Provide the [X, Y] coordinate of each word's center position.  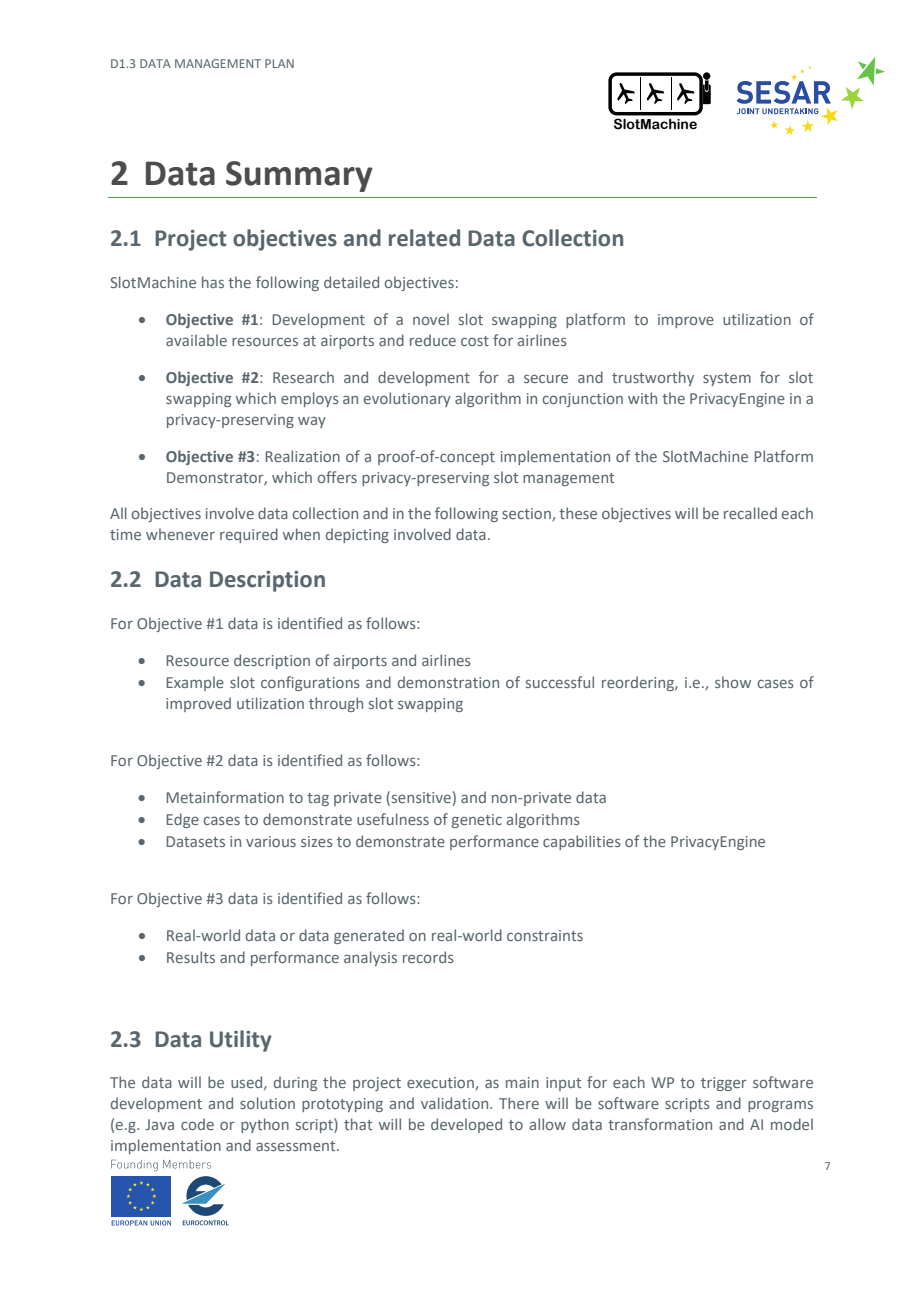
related [424, 238]
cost [475, 341]
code [197, 1124]
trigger [724, 1084]
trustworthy [653, 378]
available [196, 340]
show [733, 682]
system [727, 379]
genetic [477, 821]
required [249, 535]
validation [456, 1103]
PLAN [279, 63]
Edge [183, 820]
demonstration [448, 682]
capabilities [582, 842]
